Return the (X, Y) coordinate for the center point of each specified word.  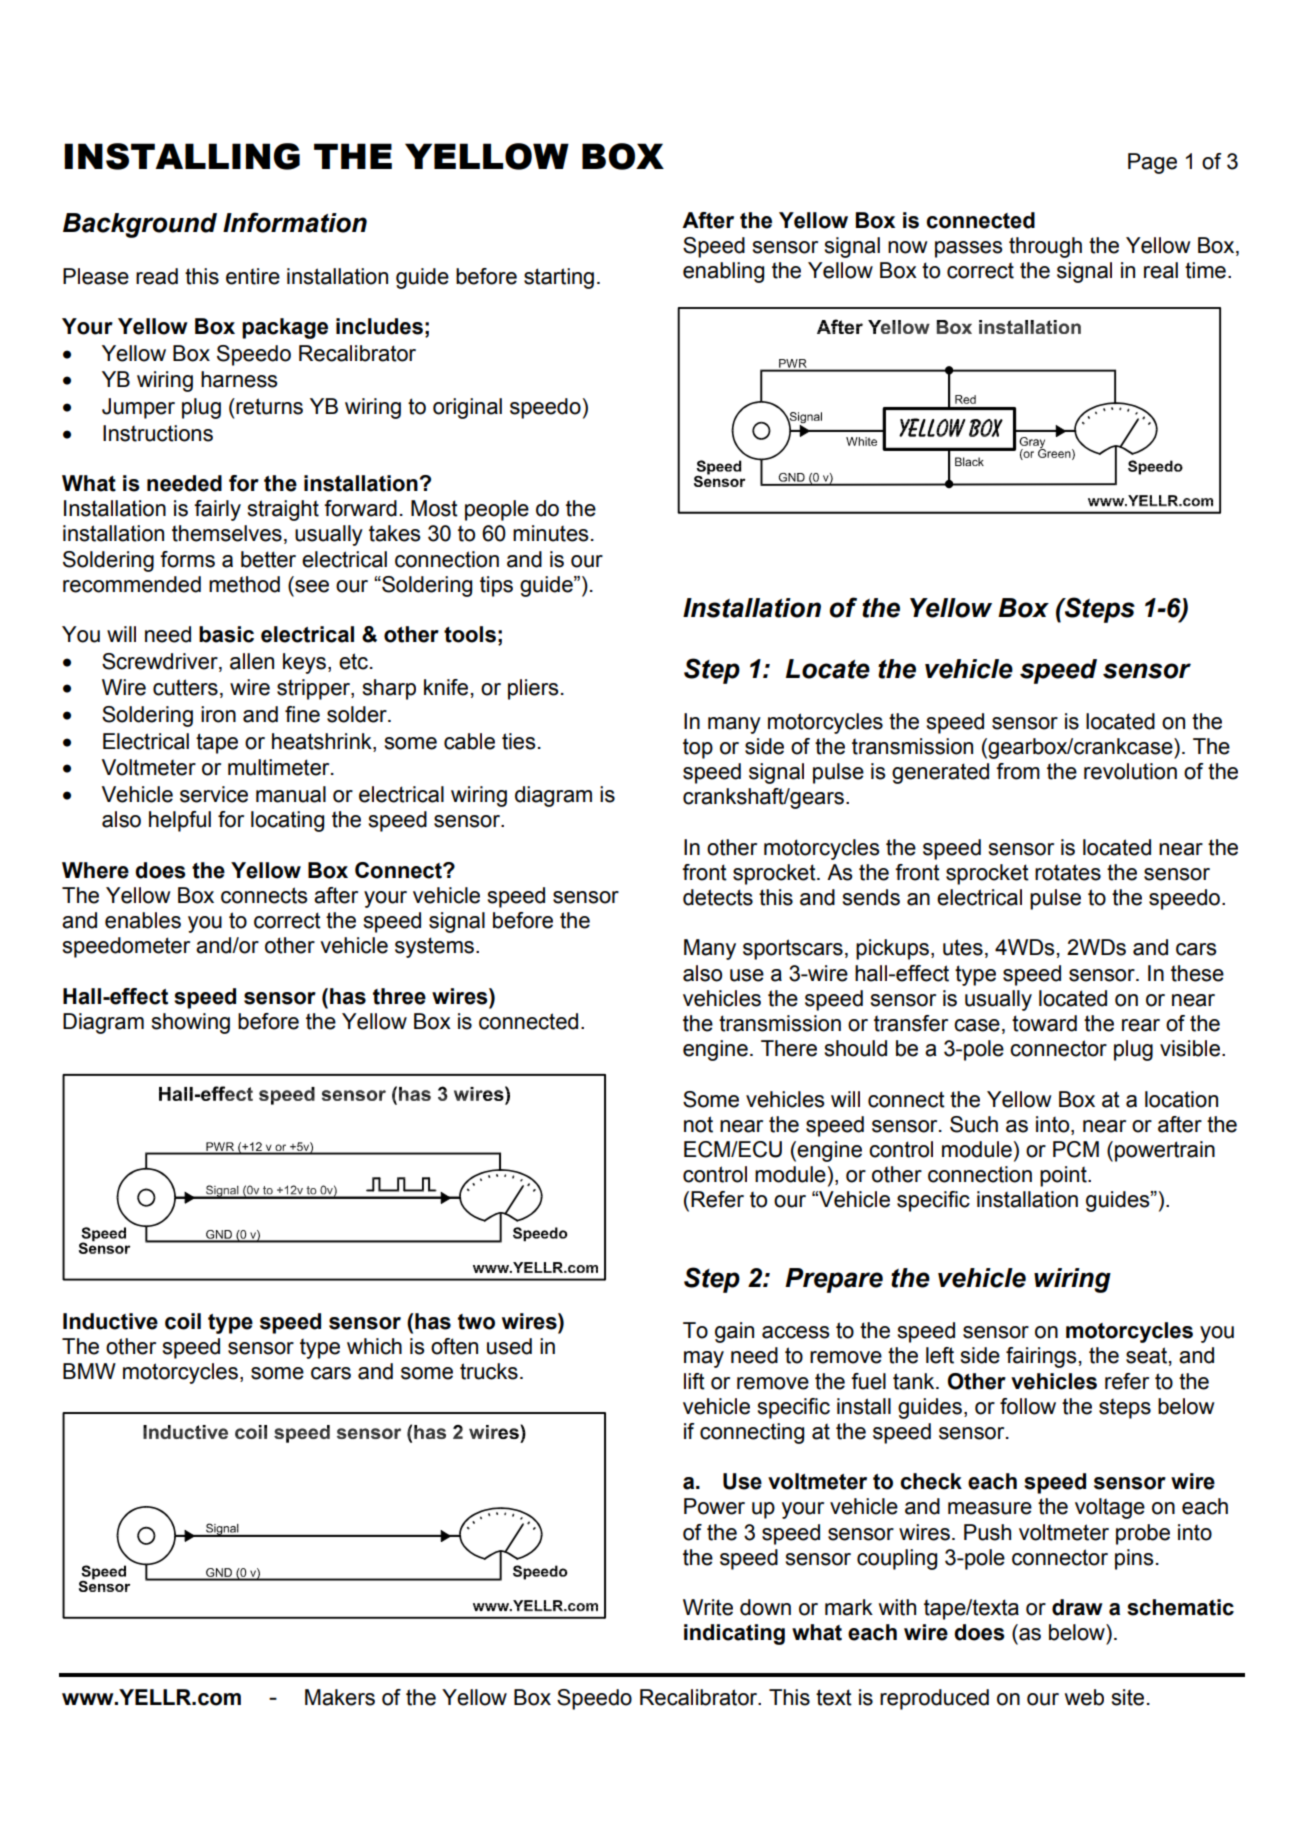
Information (295, 222)
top (698, 749)
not (698, 1124)
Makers (340, 1697)
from (1018, 771)
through (1045, 247)
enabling (723, 272)
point (1064, 1176)
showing (190, 1023)
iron (218, 714)
